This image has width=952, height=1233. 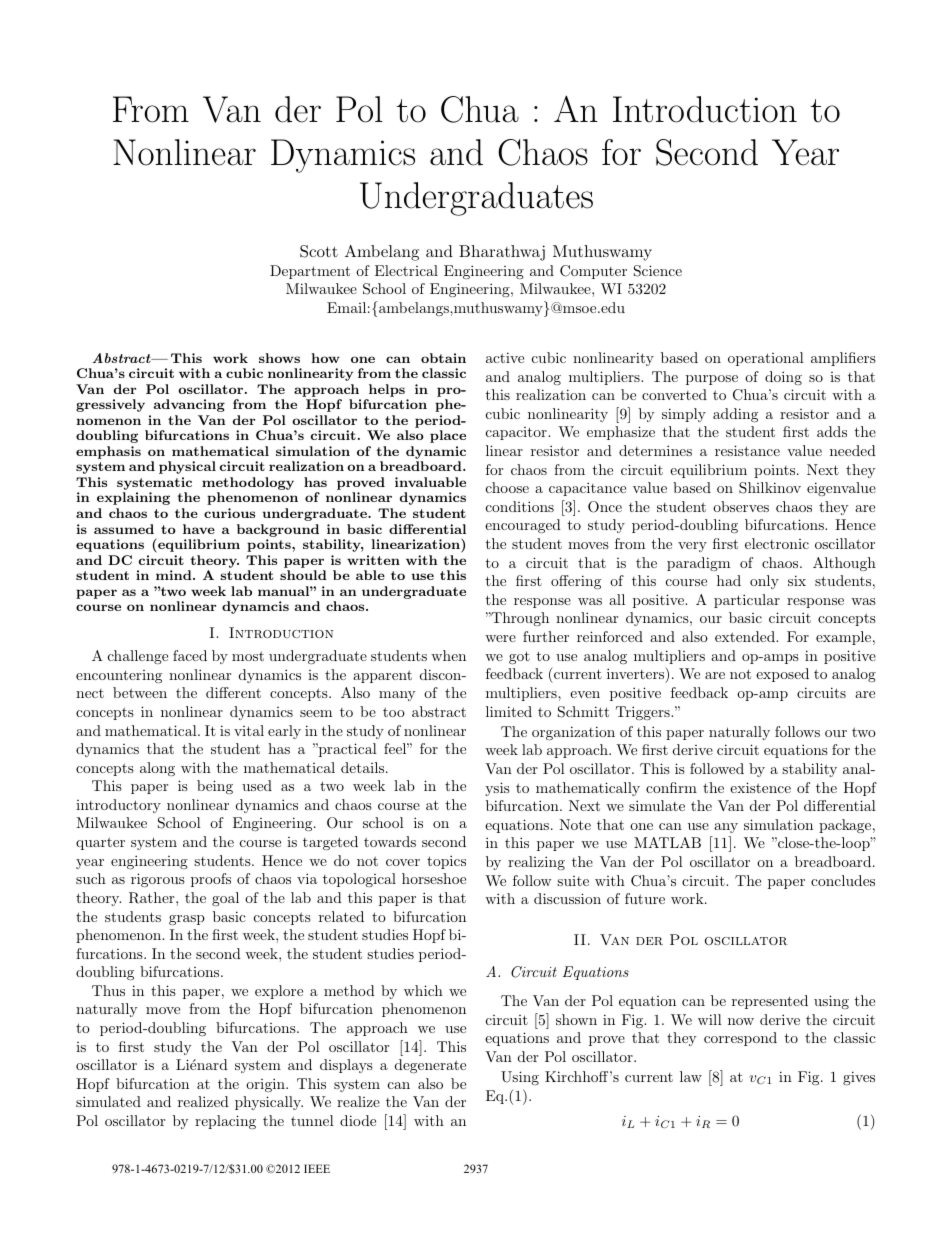 I want to click on discussion, so click(x=567, y=898).
